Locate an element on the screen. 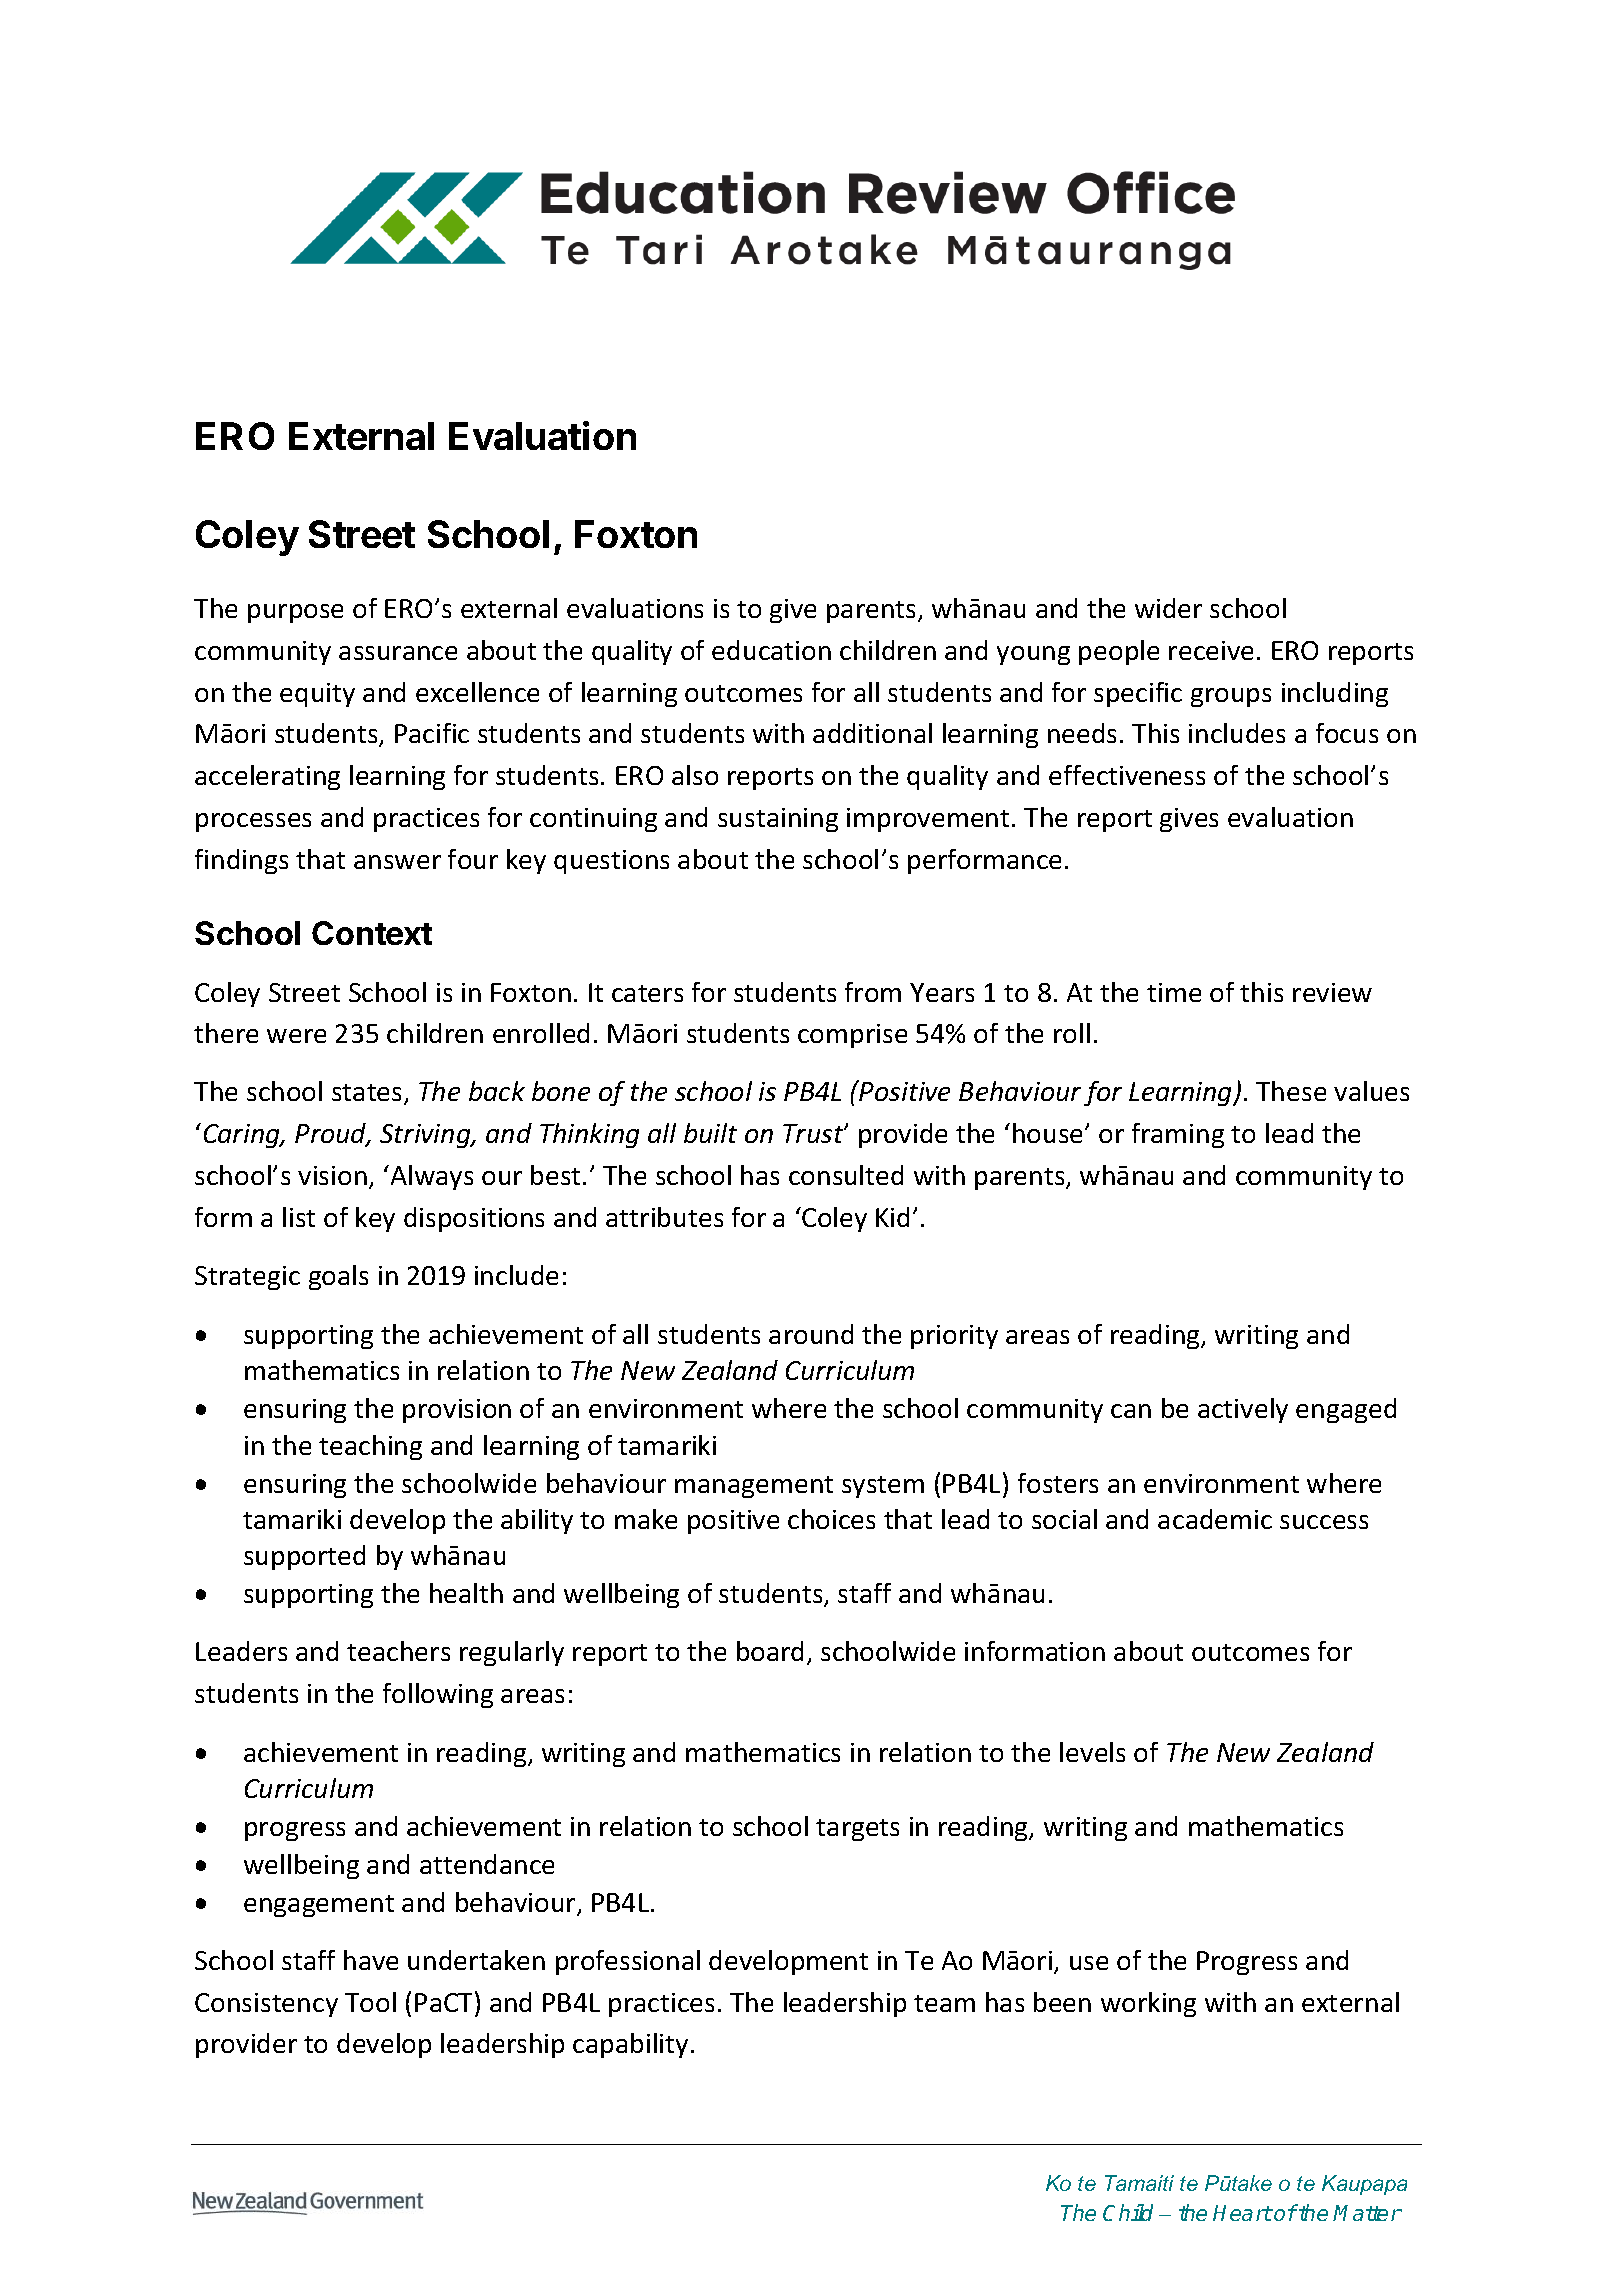 This screenshot has width=1609, height=2275. actively is located at coordinates (1243, 1410).
